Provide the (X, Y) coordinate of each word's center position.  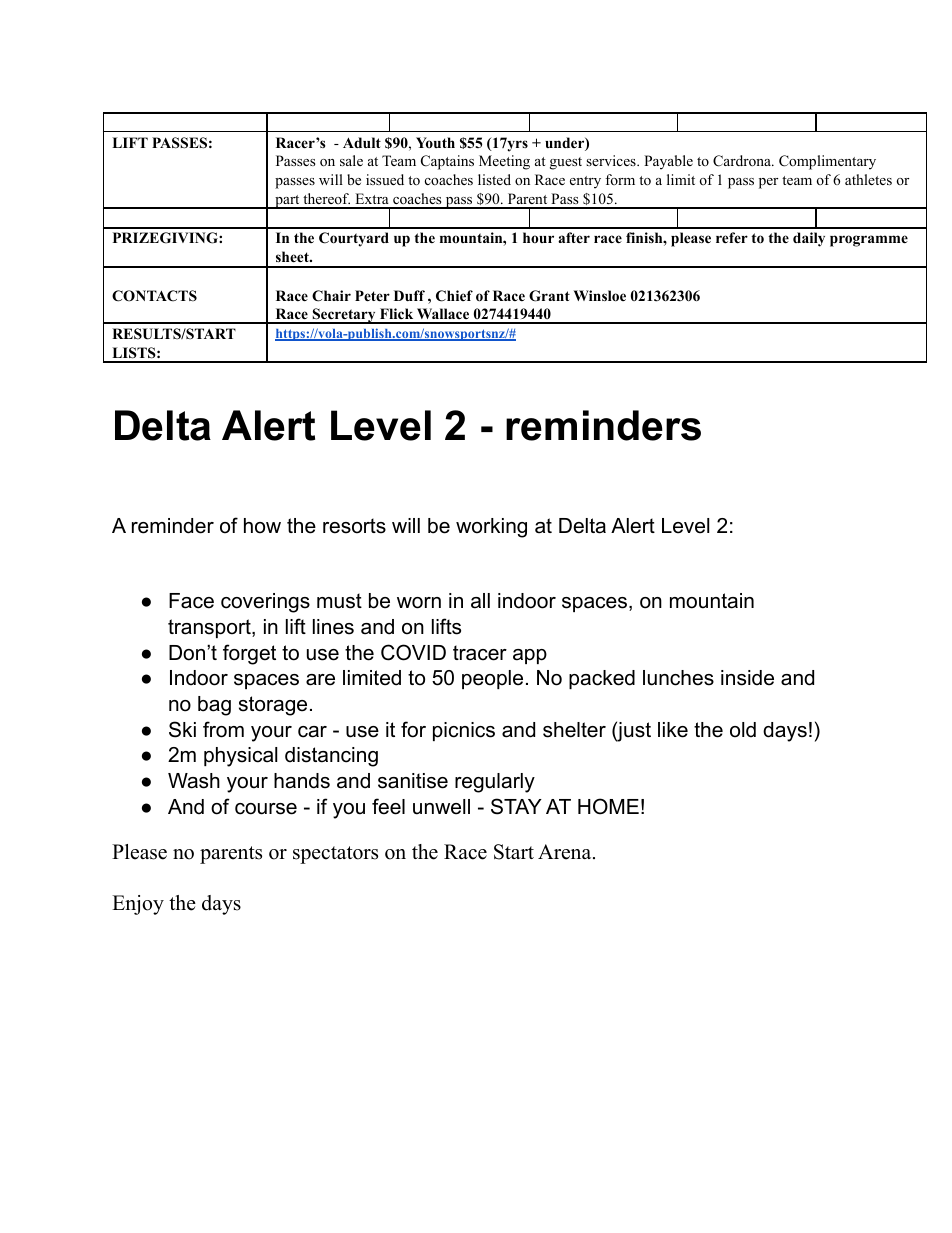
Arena (566, 852)
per (768, 183)
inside (747, 678)
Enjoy (138, 905)
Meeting (504, 162)
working (491, 528)
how (262, 526)
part (287, 202)
